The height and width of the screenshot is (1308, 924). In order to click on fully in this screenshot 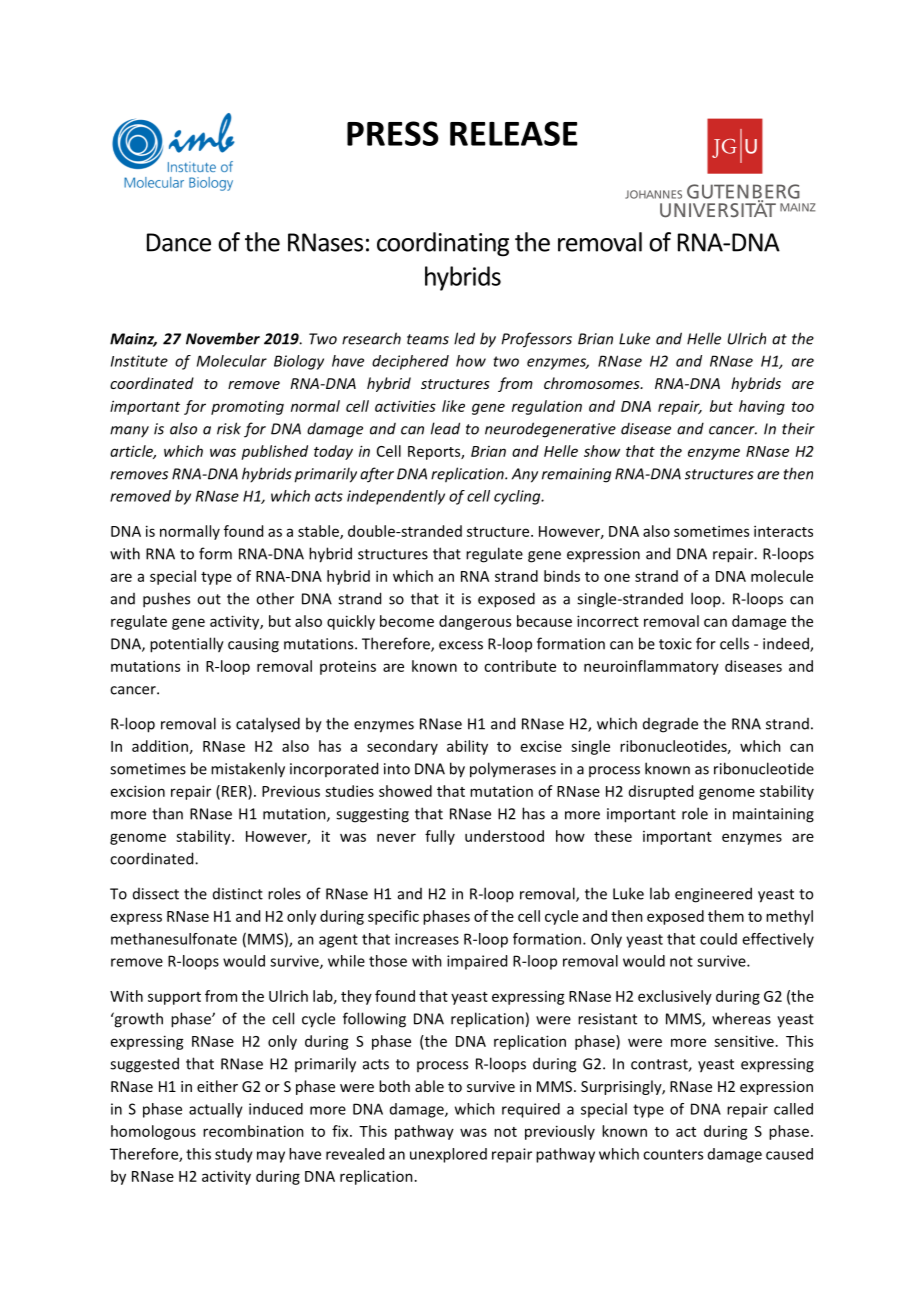, I will do `click(440, 837)`.
